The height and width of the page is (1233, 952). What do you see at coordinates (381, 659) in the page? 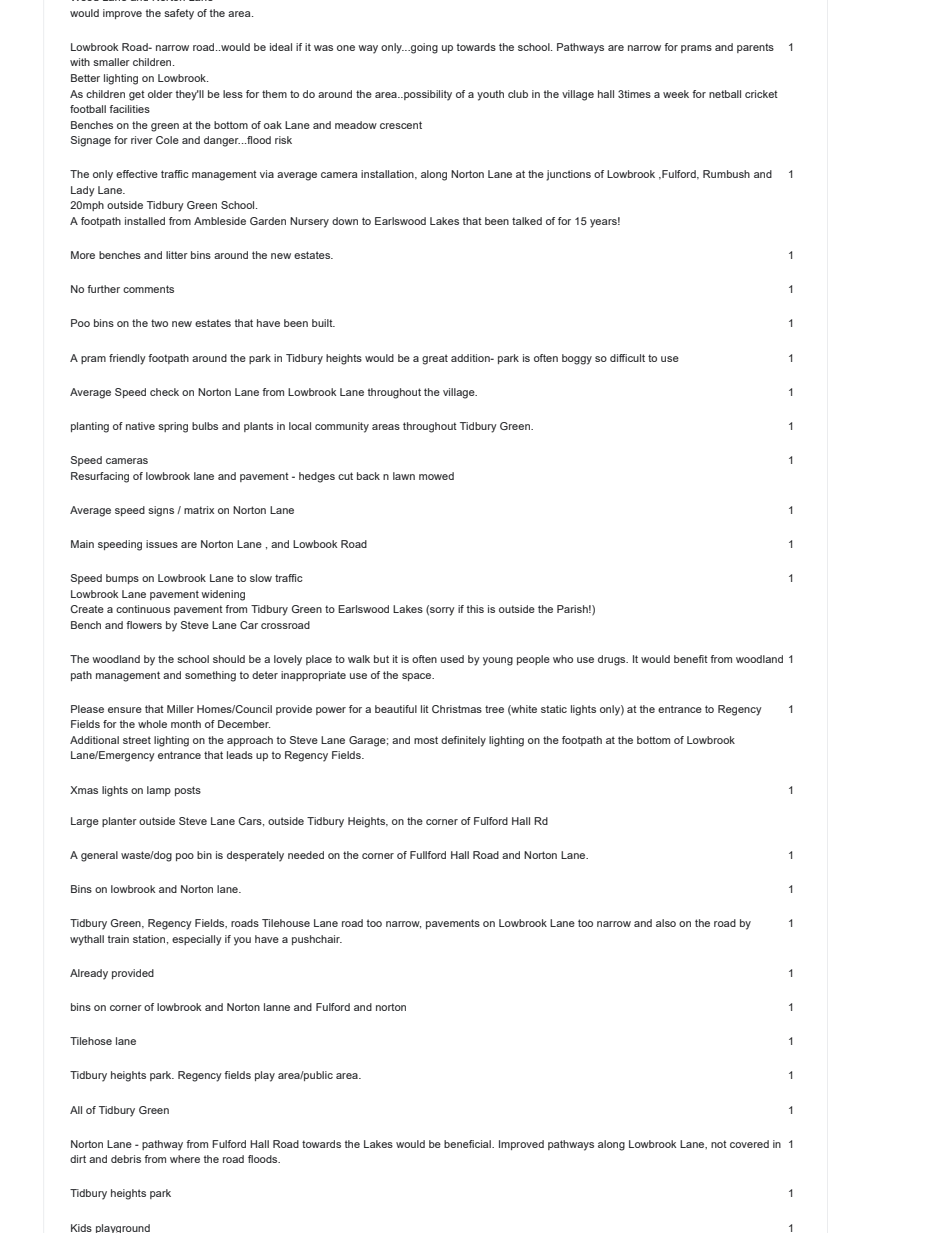
I see `but` at bounding box center [381, 659].
